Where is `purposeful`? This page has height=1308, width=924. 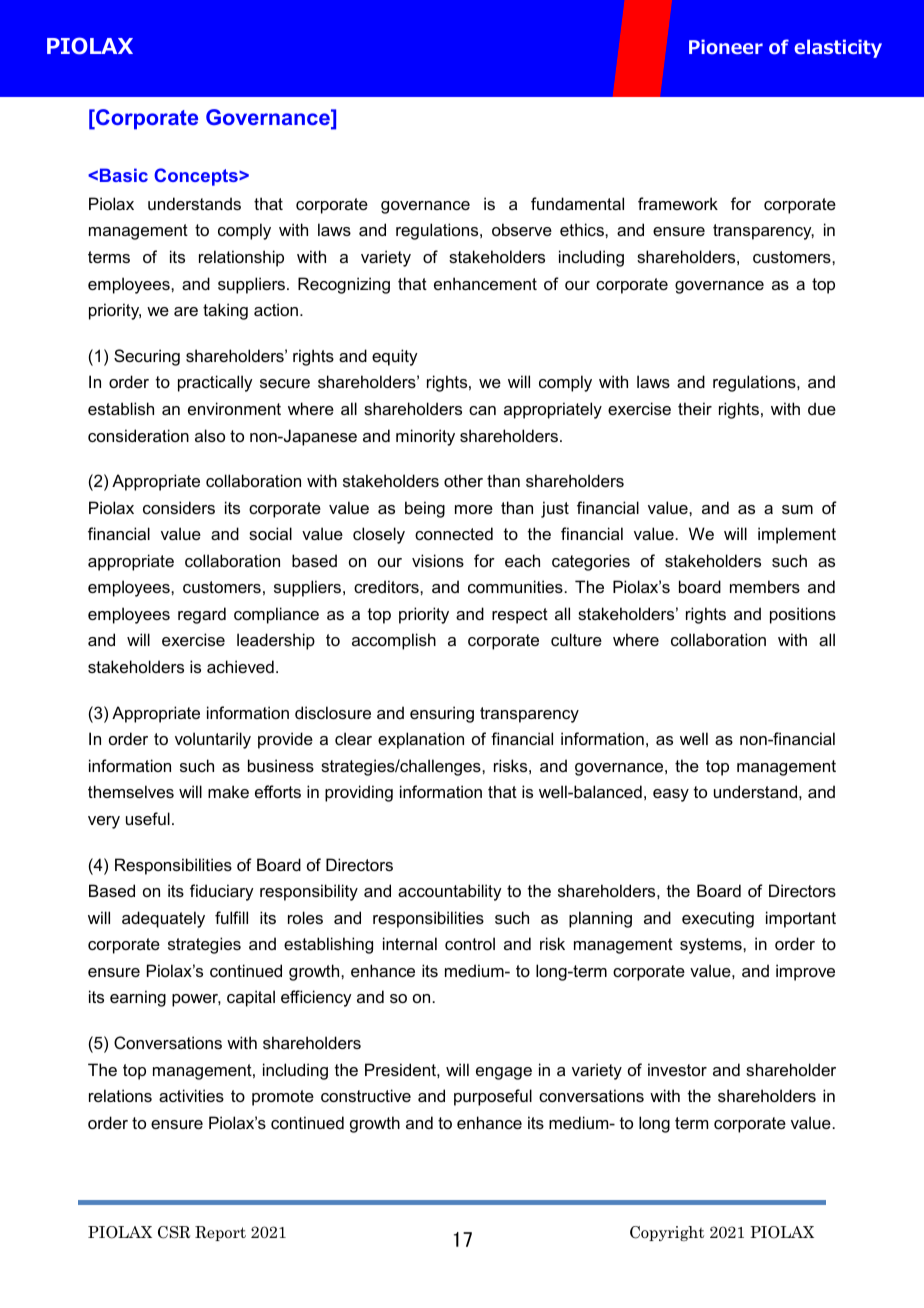 purposeful is located at coordinates (493, 1097).
